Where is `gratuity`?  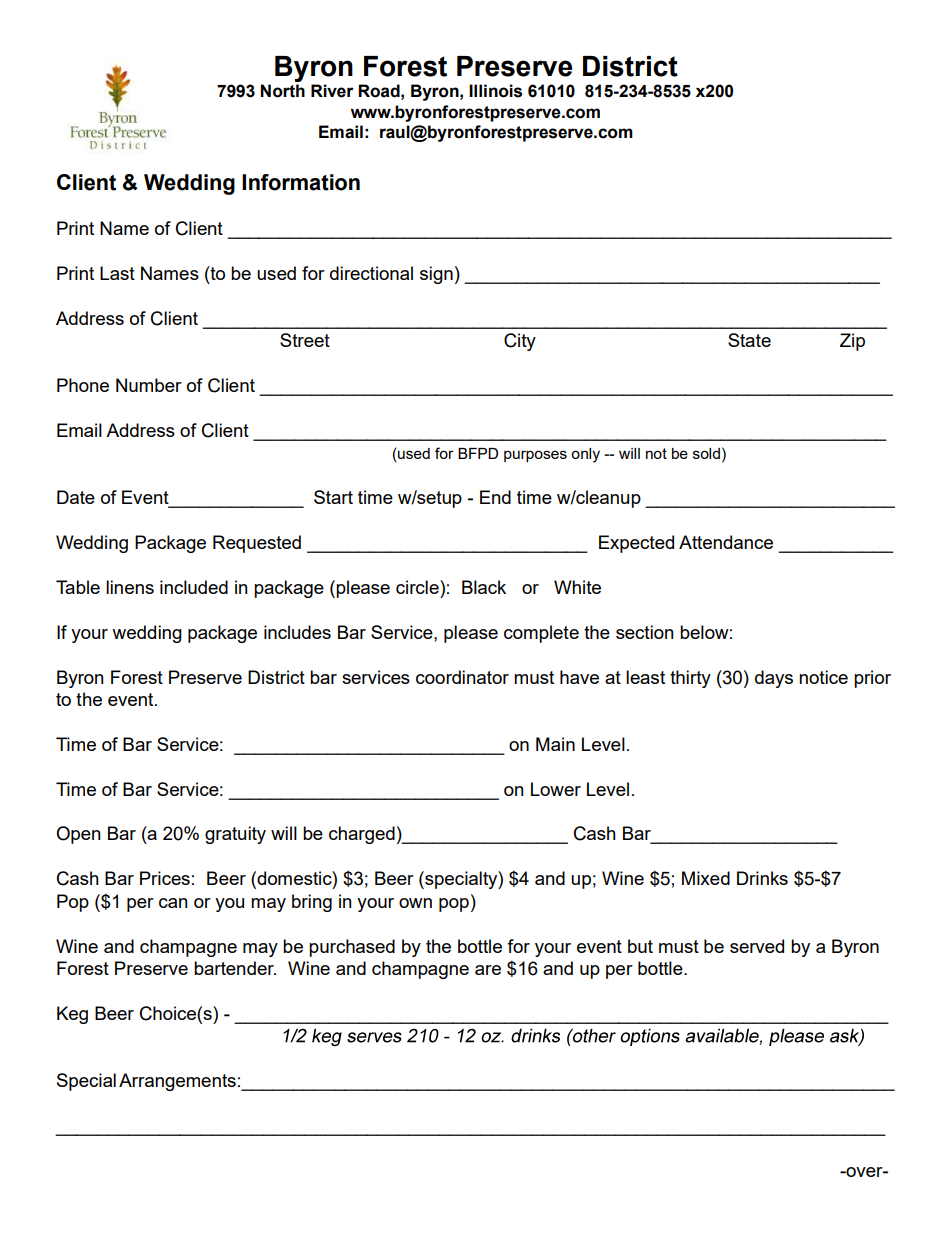 gratuity is located at coordinates (235, 835).
